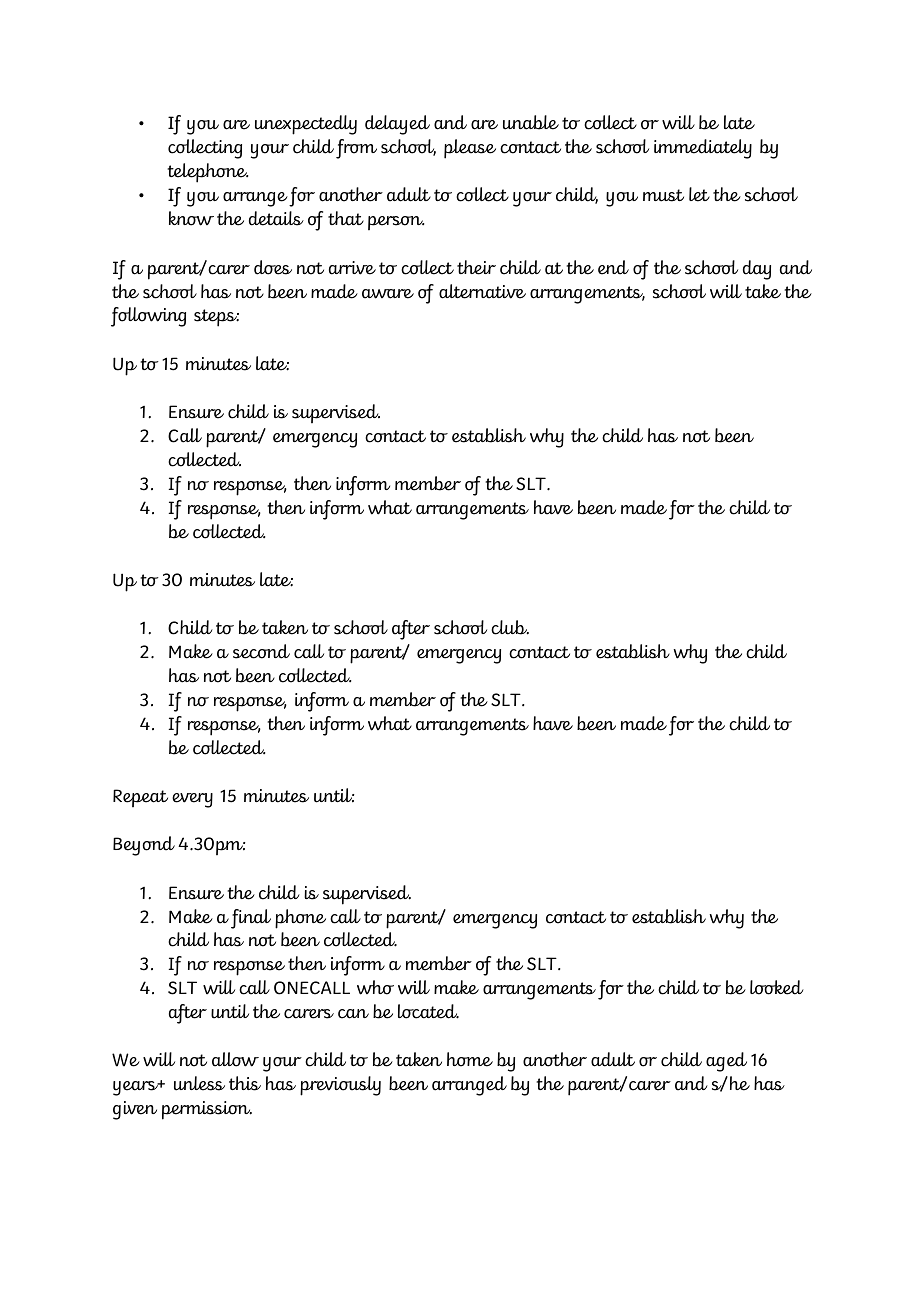  I want to click on day, so click(757, 270).
